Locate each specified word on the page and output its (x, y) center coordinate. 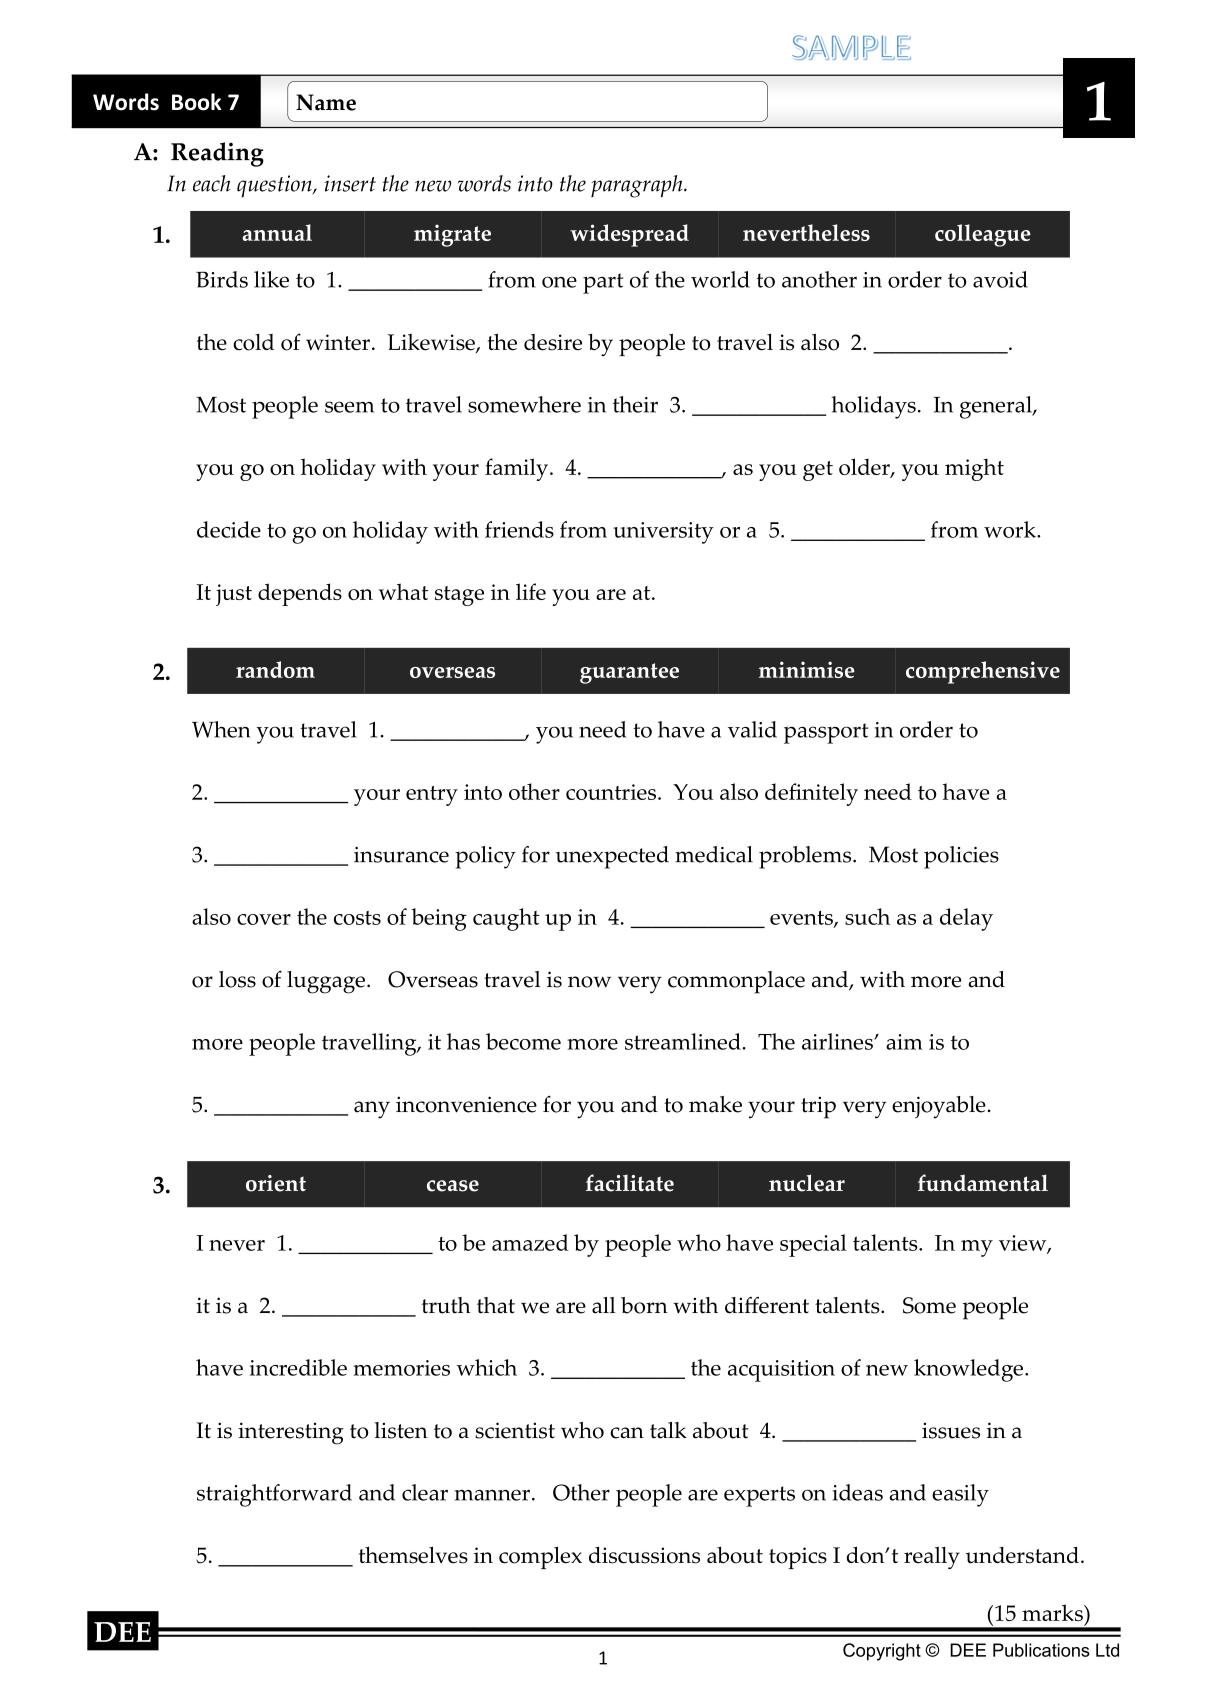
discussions (644, 1555)
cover (264, 919)
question (275, 186)
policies (961, 857)
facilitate (630, 1183)
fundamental (983, 1183)
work (1011, 529)
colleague (983, 235)
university (663, 533)
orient (276, 1183)
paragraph (638, 186)
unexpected (612, 857)
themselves (413, 1555)
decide (229, 529)
